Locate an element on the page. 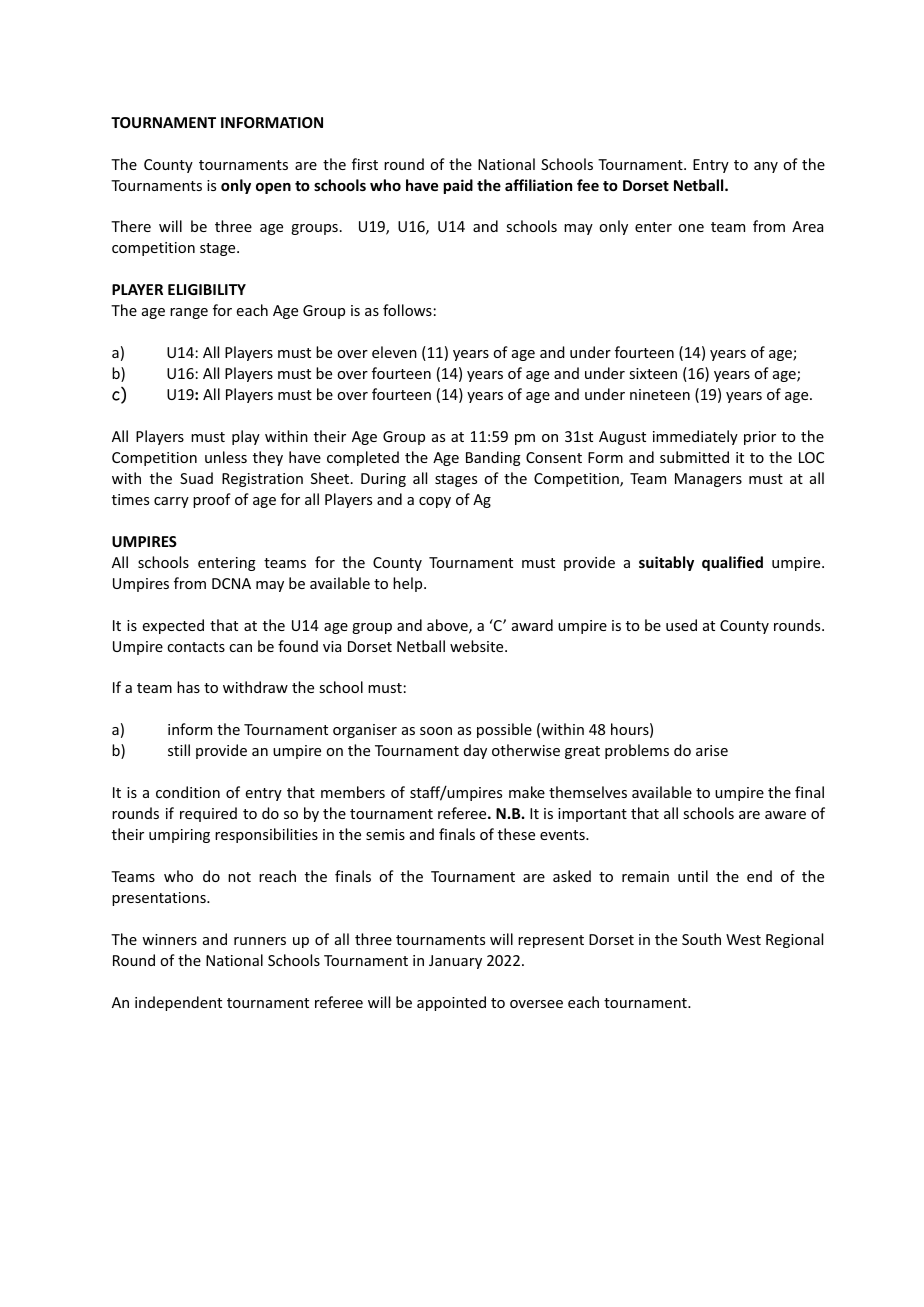 This image has height=1307, width=924. help is located at coordinates (409, 584).
